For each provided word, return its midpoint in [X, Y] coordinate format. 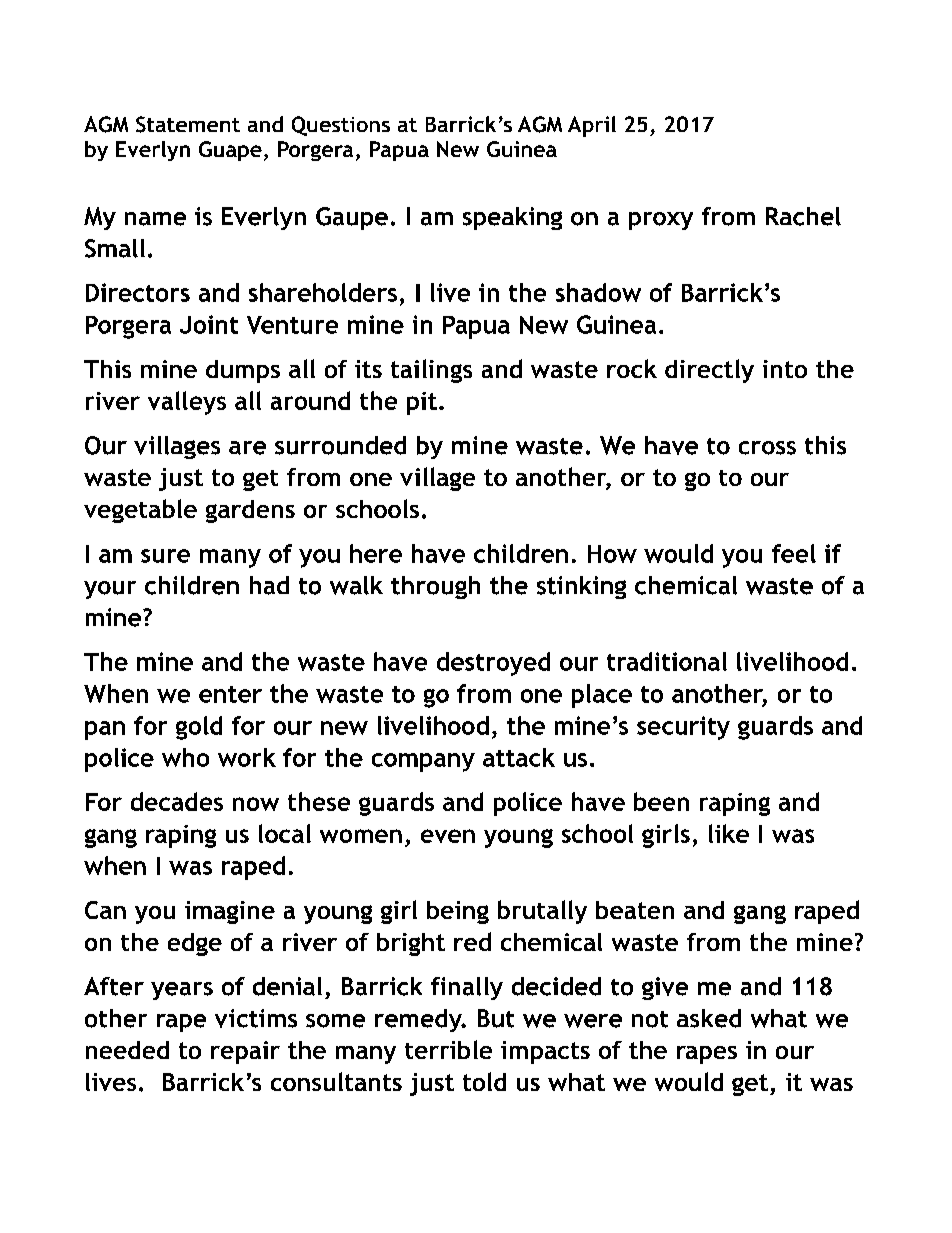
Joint [209, 324]
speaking [512, 218]
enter [230, 694]
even [448, 836]
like [729, 833]
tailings [431, 371]
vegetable [140, 511]
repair [245, 1052]
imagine [230, 912]
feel [794, 553]
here [376, 553]
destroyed [493, 664]
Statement [188, 124]
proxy [661, 221]
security [683, 728]
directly [709, 371]
